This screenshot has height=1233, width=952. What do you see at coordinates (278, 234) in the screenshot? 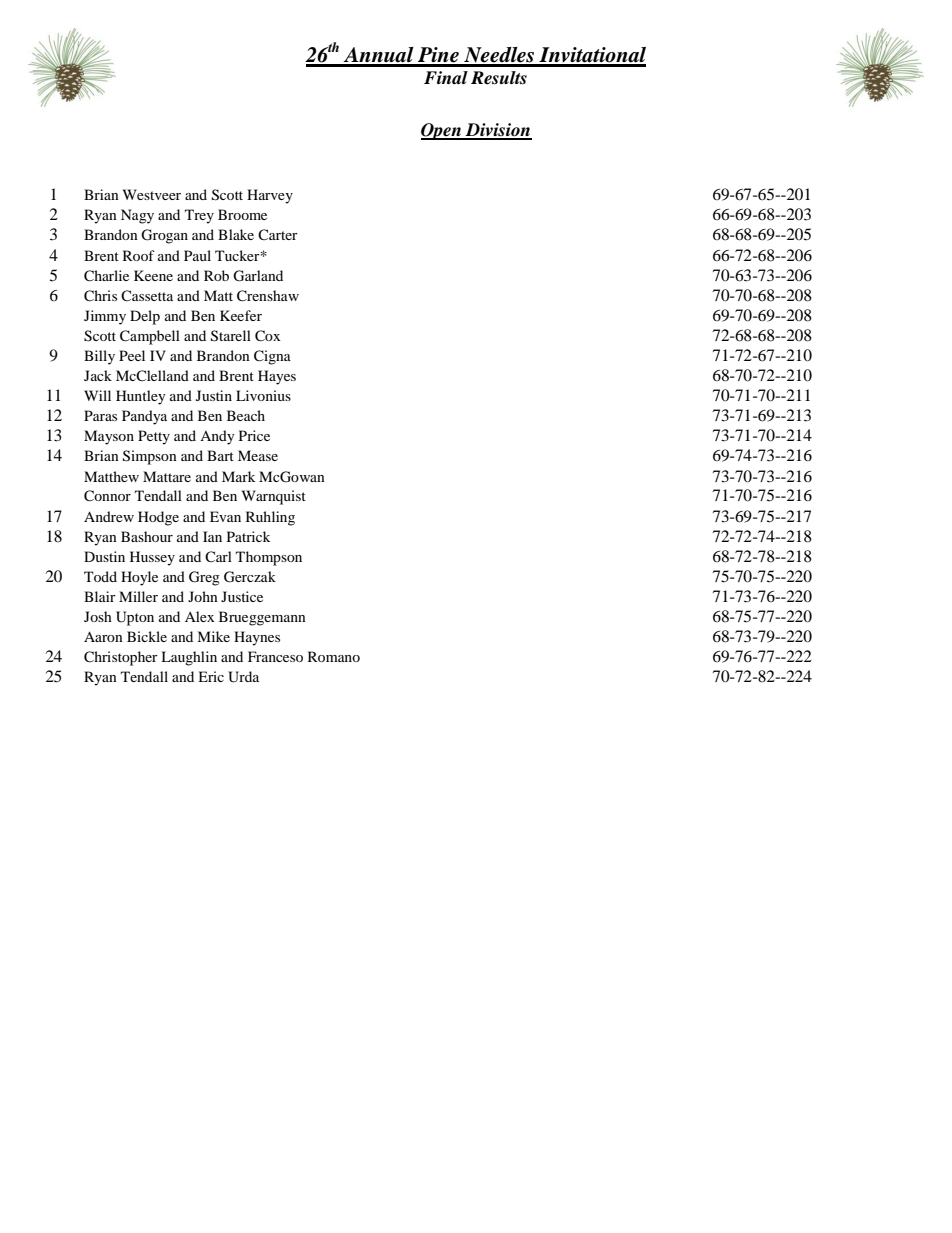
I see `Carter` at bounding box center [278, 234].
